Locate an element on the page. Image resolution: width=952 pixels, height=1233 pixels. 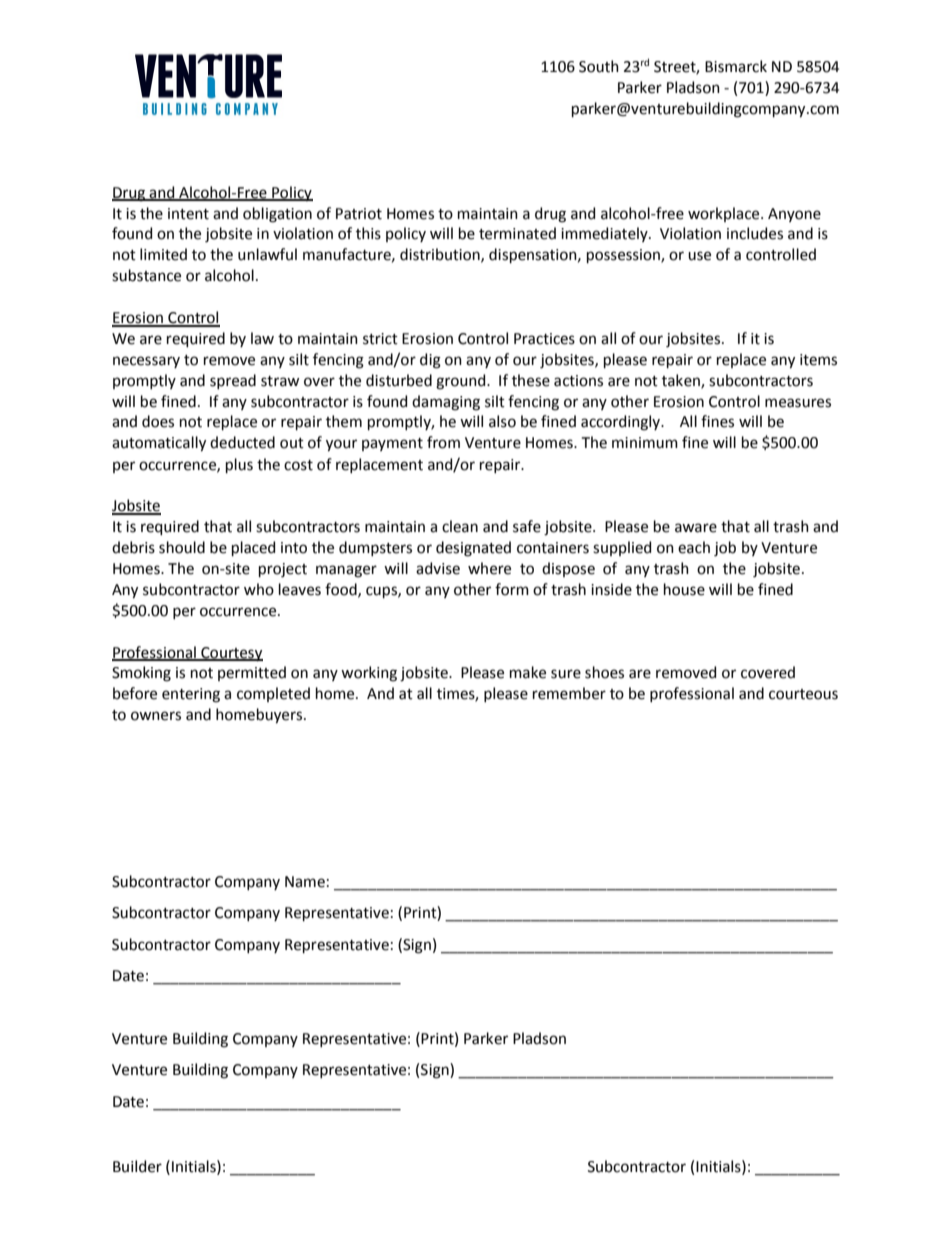
deducted is located at coordinates (242, 442).
